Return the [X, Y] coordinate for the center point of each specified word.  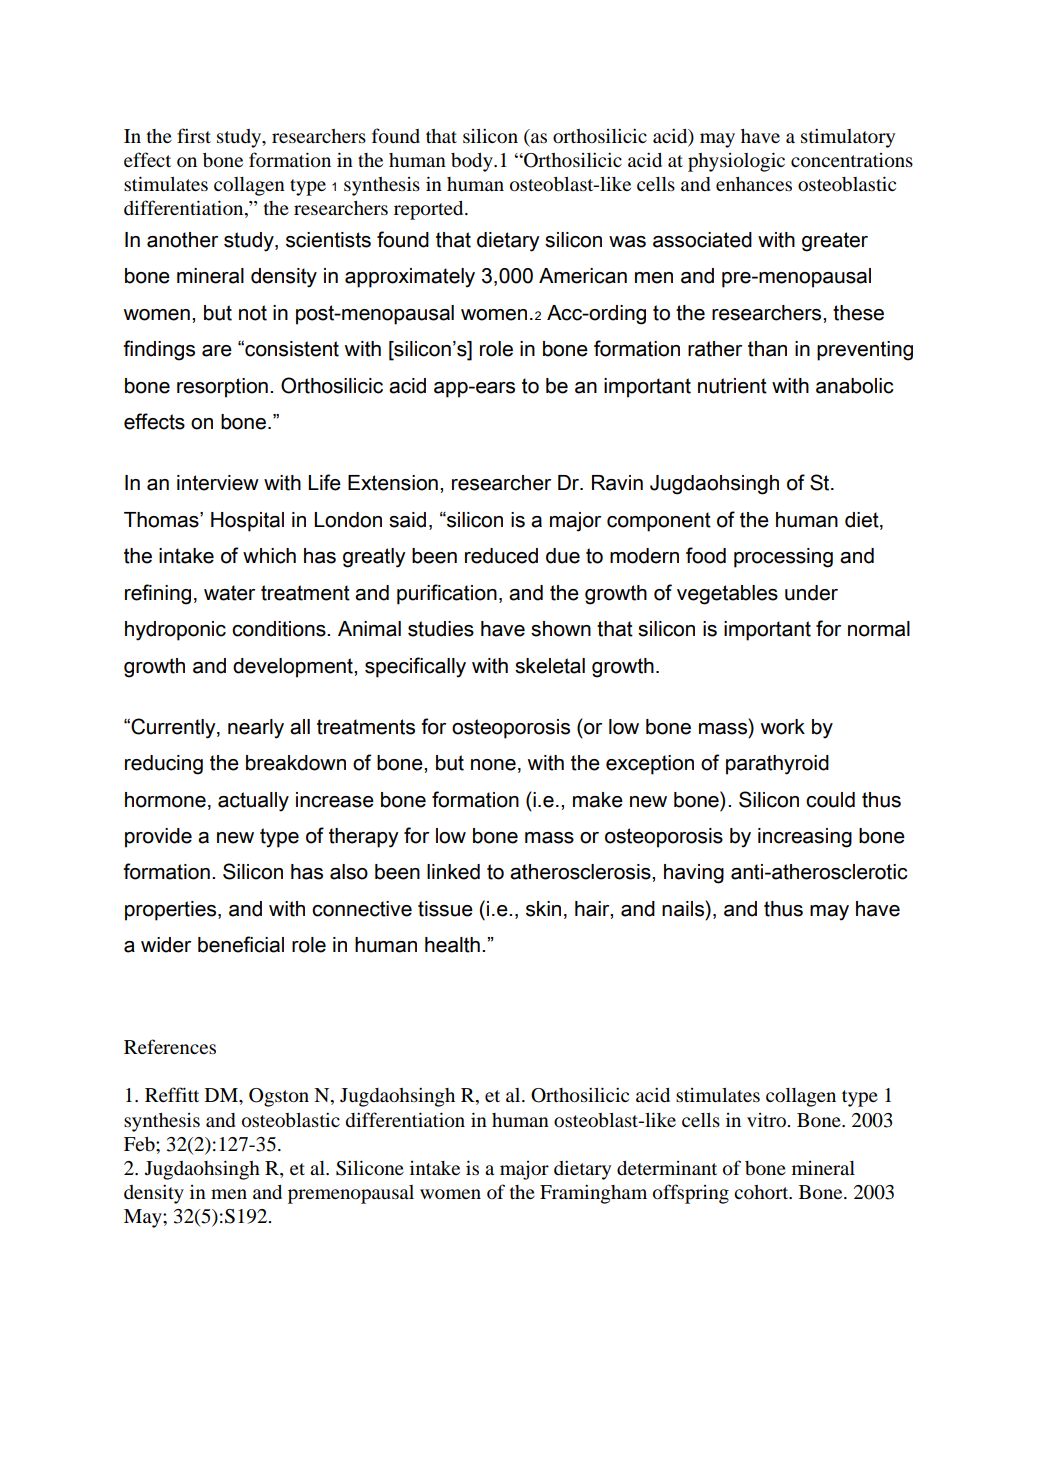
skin [543, 909]
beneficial [241, 944]
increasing [805, 838]
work [783, 727]
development [294, 668]
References [170, 1046]
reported [430, 210]
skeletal [550, 666]
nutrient [732, 386]
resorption [222, 388]
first [194, 135]
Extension [393, 483]
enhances [754, 184]
